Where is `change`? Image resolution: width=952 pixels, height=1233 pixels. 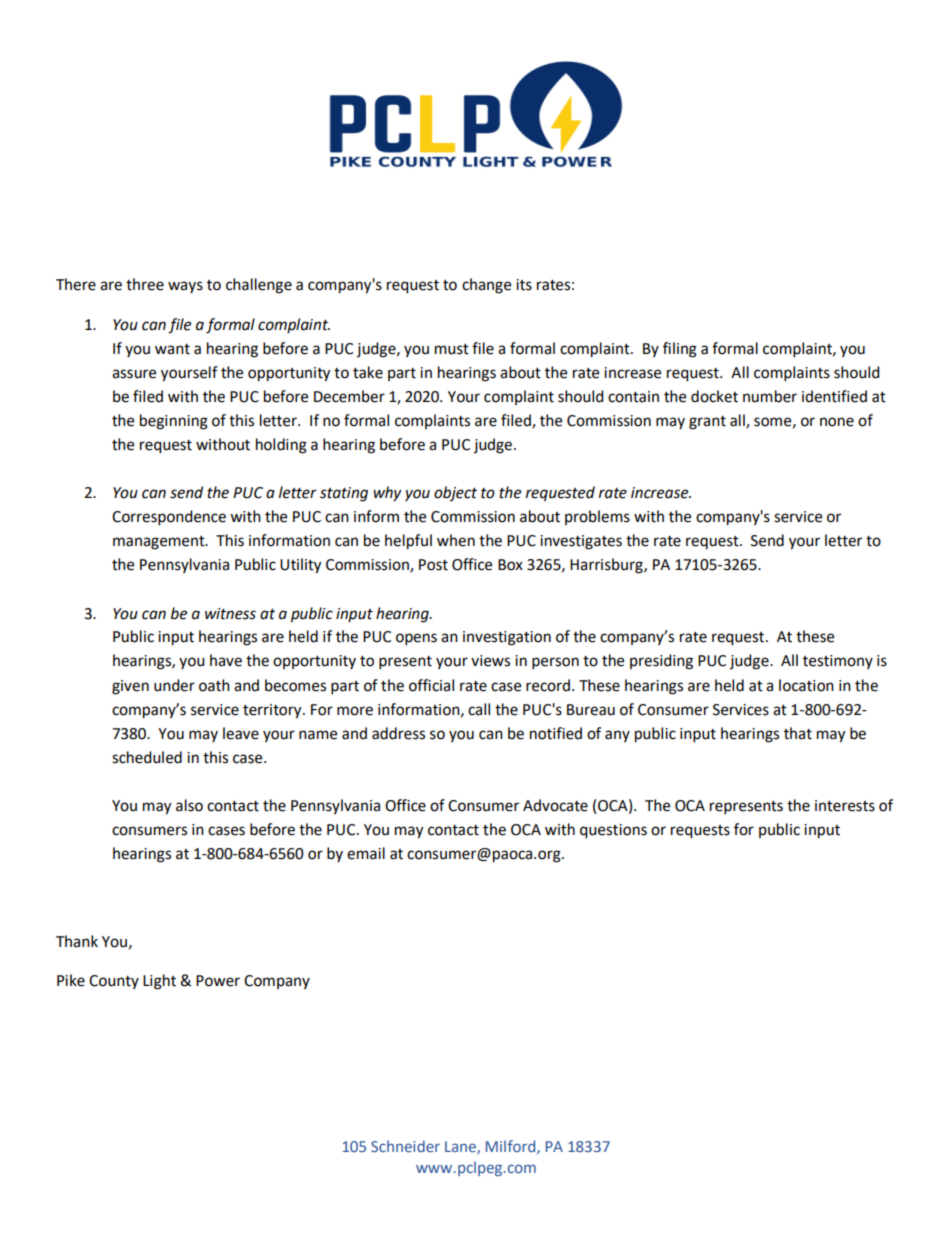 change is located at coordinates (486, 286).
